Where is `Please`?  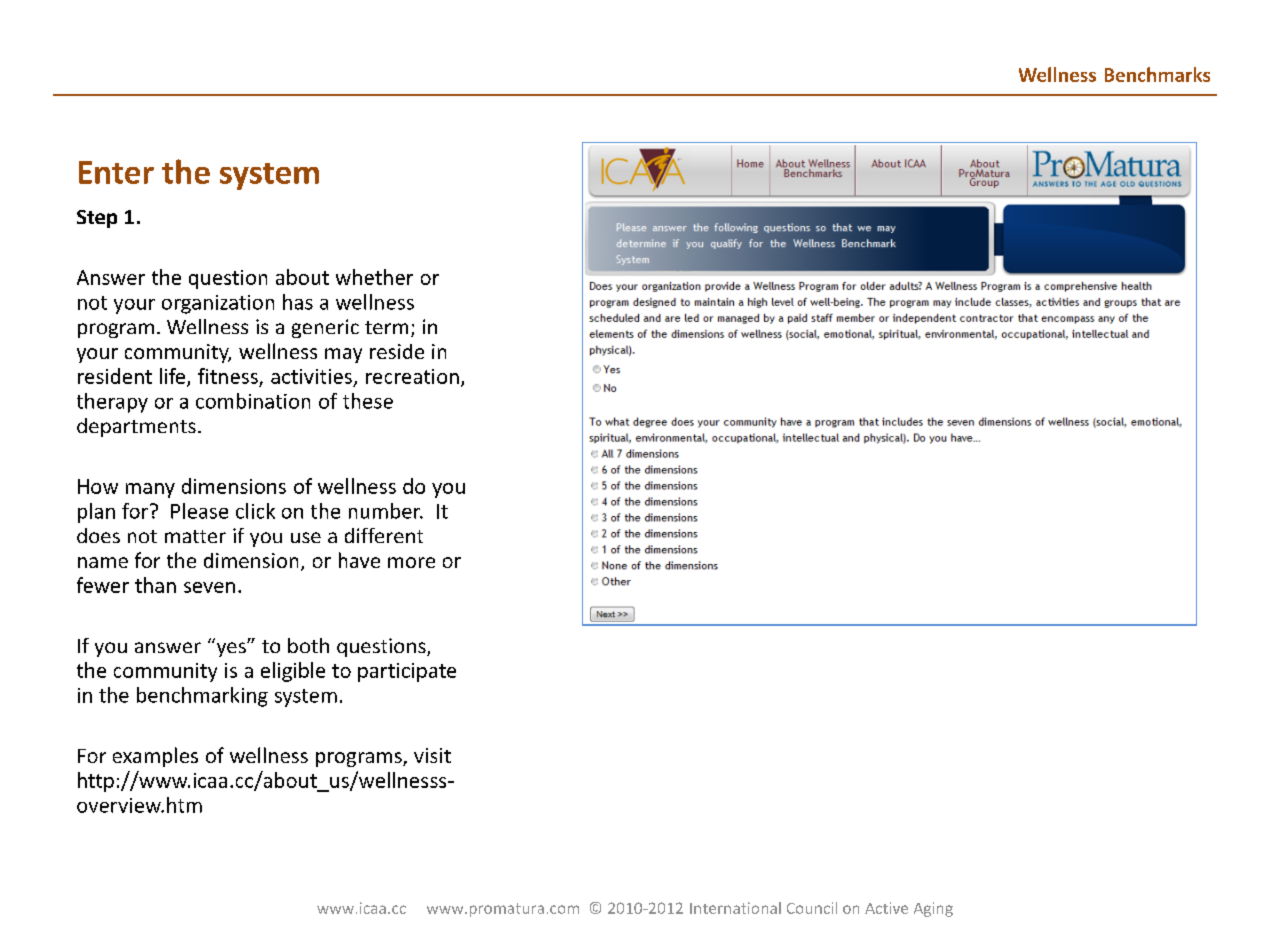
Please is located at coordinates (199, 511).
